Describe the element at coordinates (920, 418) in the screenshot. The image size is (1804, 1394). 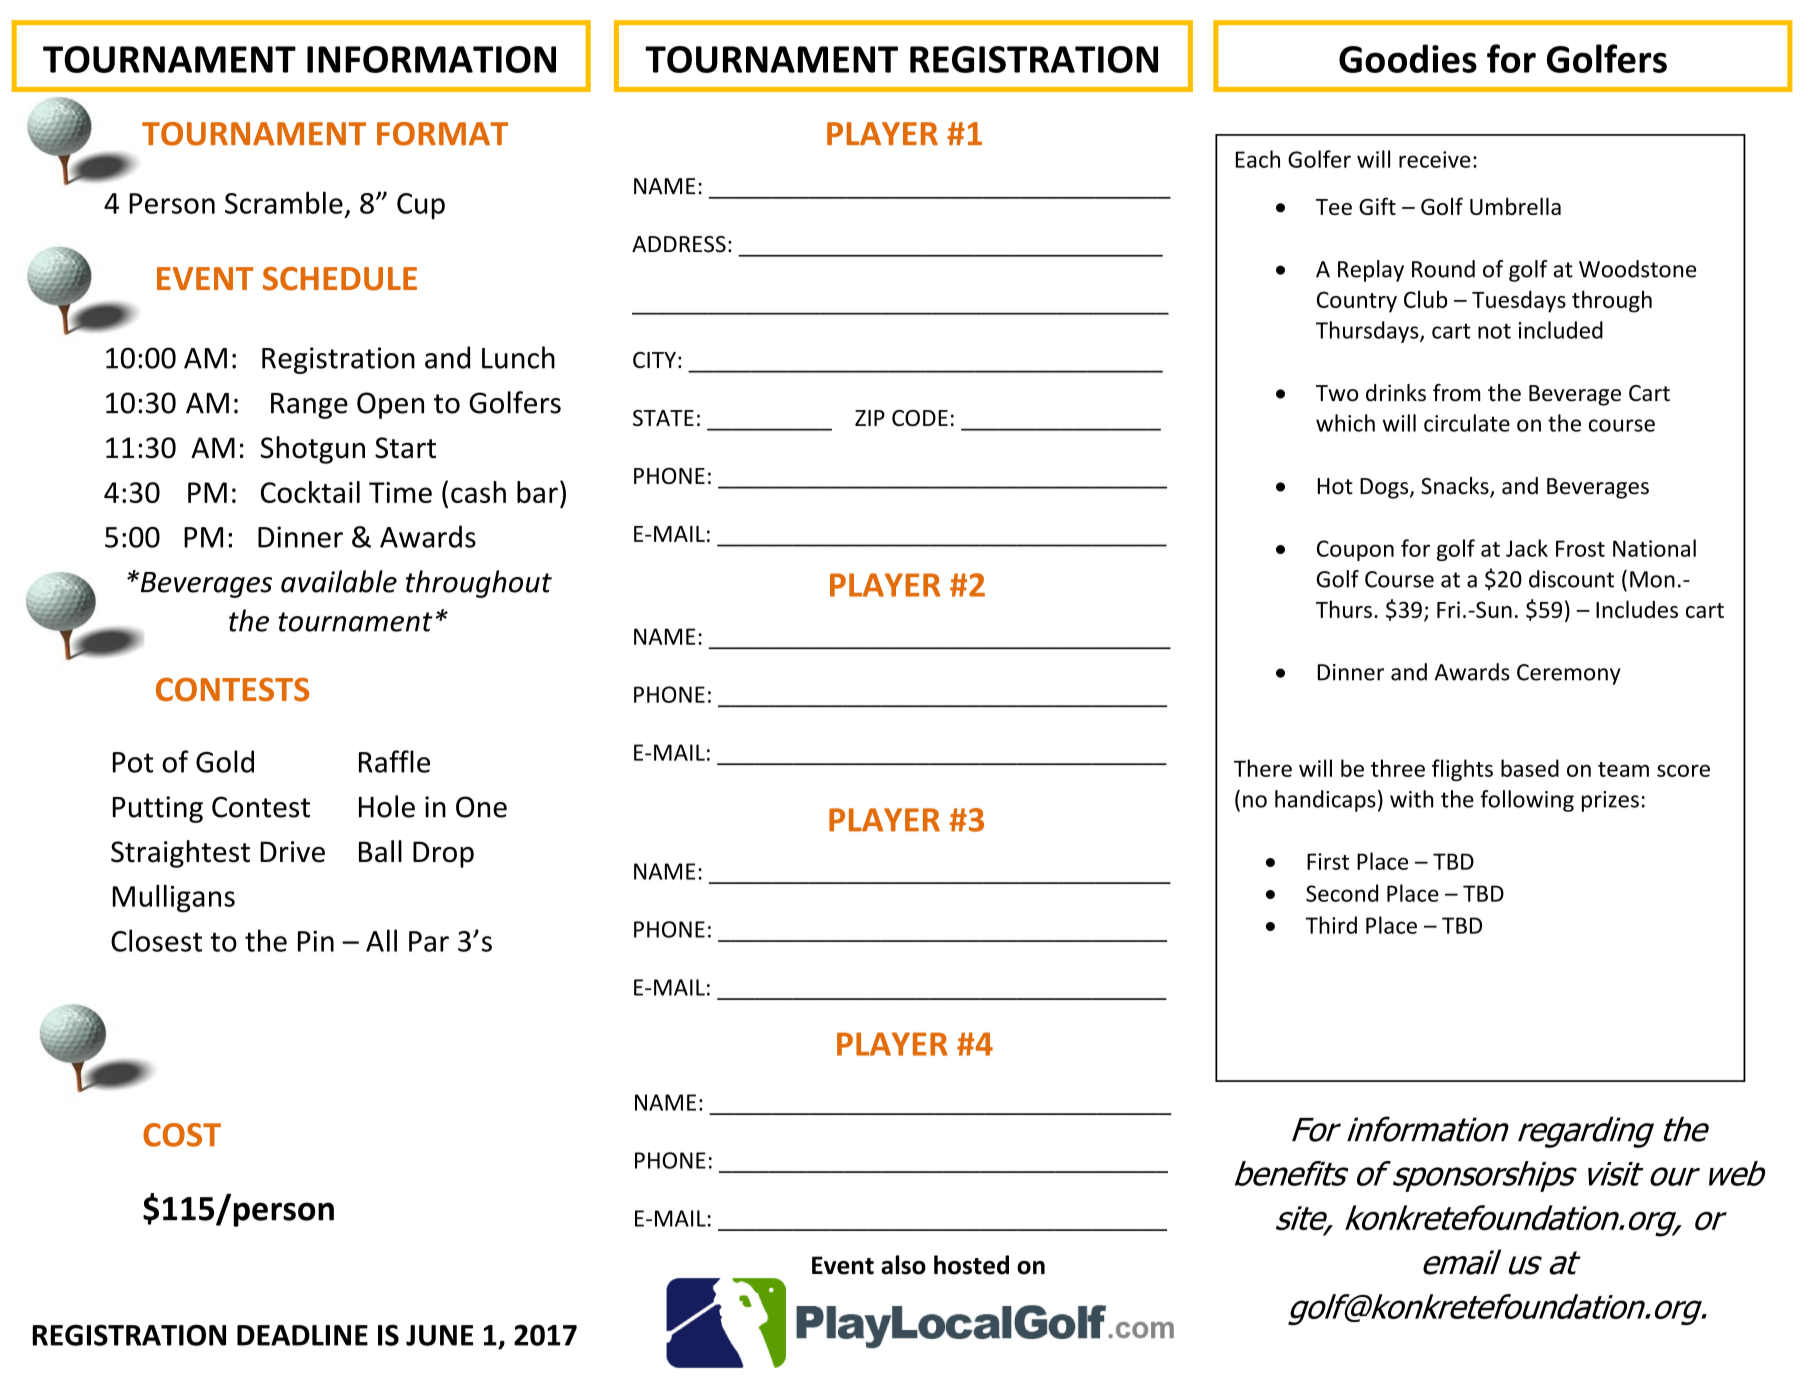
I see `CODE` at that location.
